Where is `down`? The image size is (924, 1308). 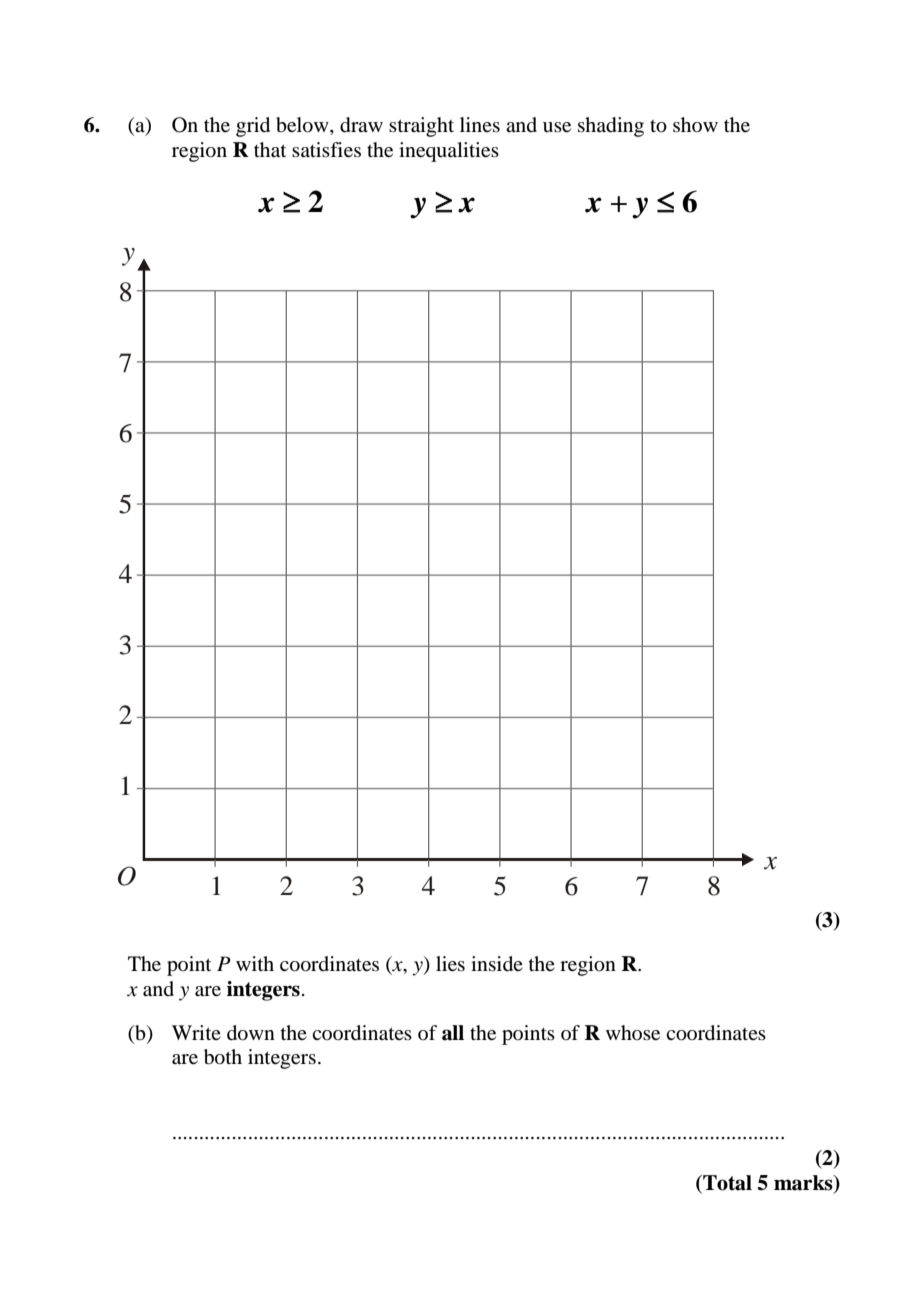
down is located at coordinates (251, 1033).
